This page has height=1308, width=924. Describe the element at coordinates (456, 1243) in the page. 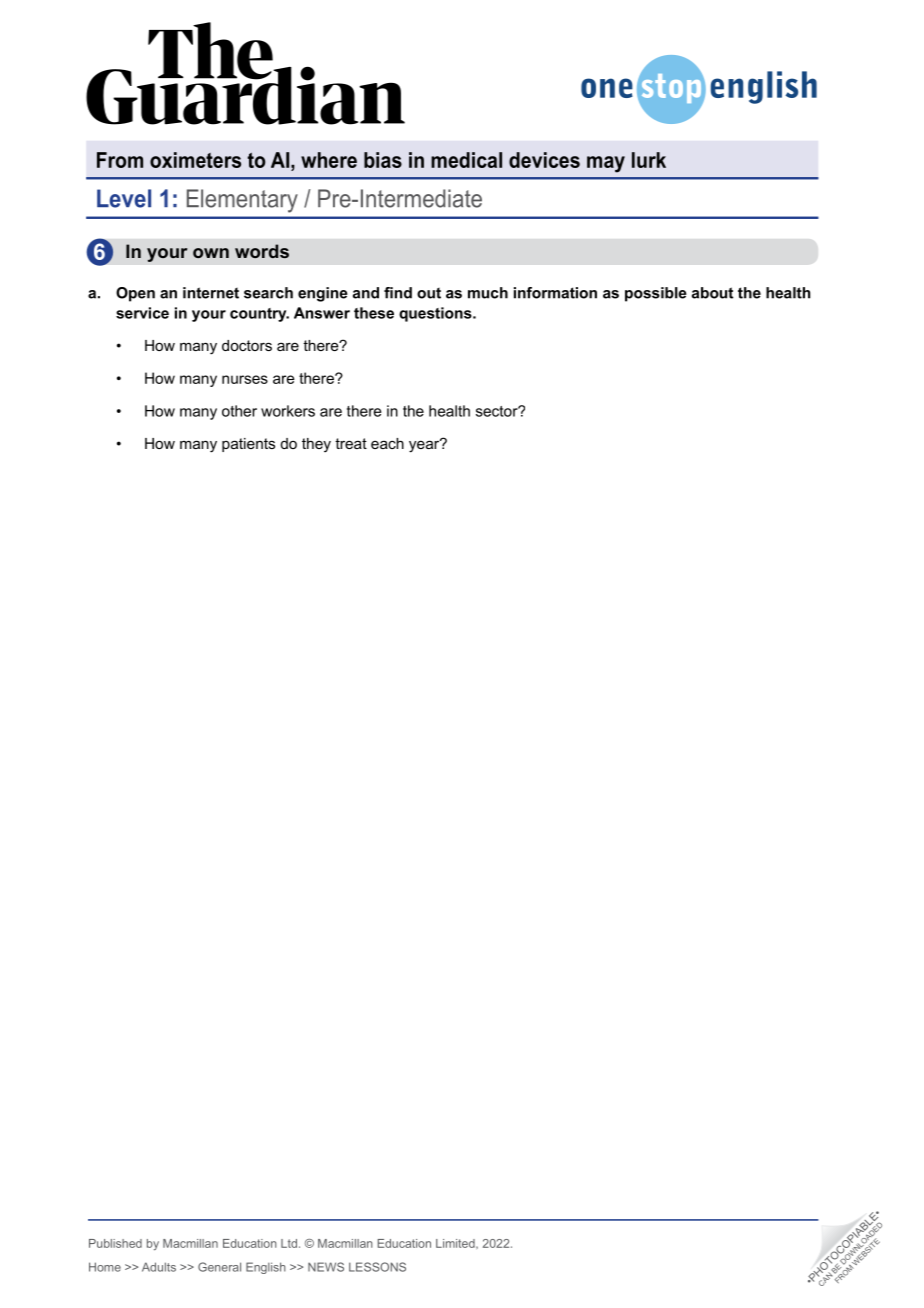

I see `Limited` at that location.
